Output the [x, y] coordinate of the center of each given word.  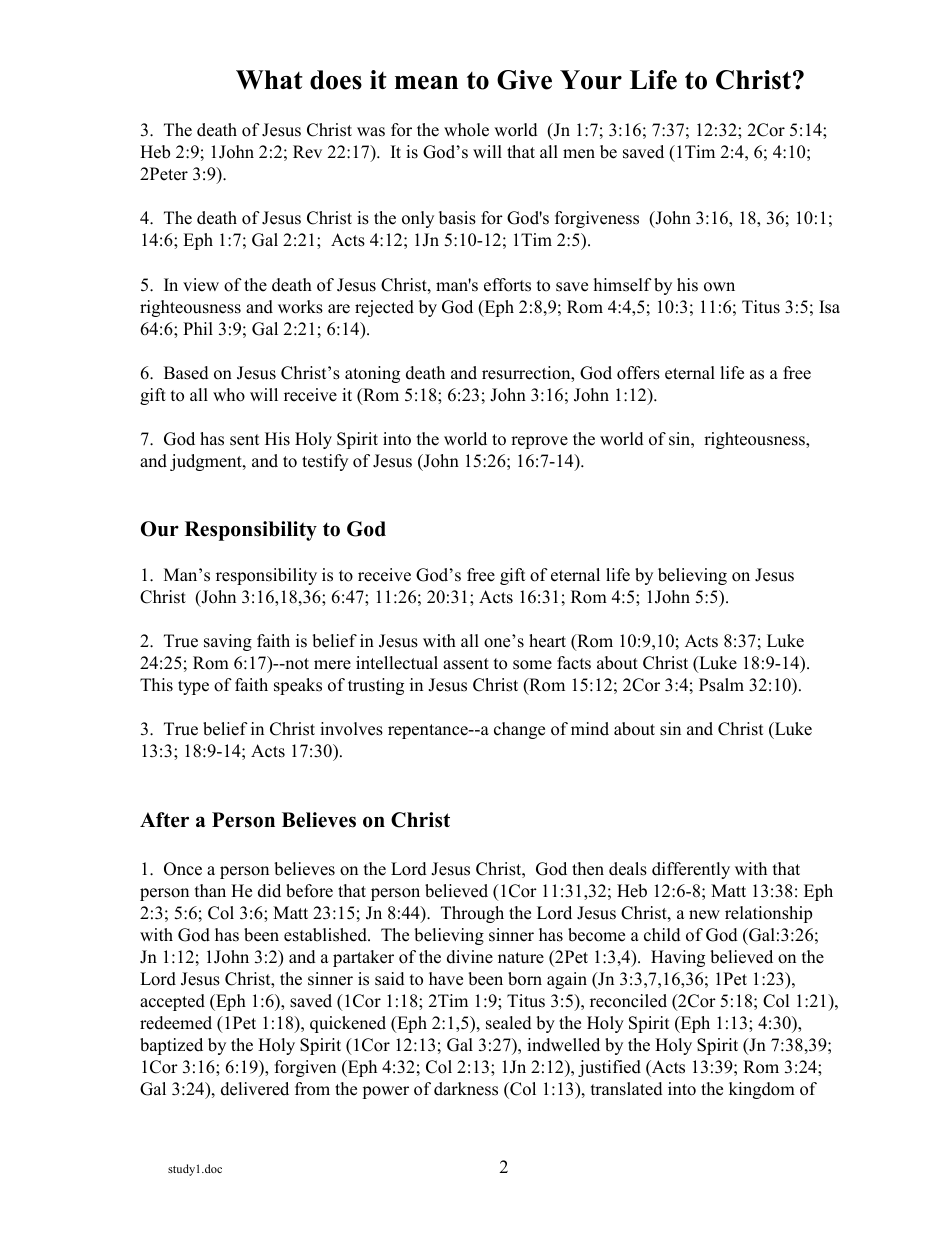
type [193, 687]
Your [591, 80]
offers [638, 373]
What [269, 80]
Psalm [721, 685]
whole [466, 130]
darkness [466, 1089]
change [519, 730]
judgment [207, 462]
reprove [539, 442]
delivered [255, 1089]
